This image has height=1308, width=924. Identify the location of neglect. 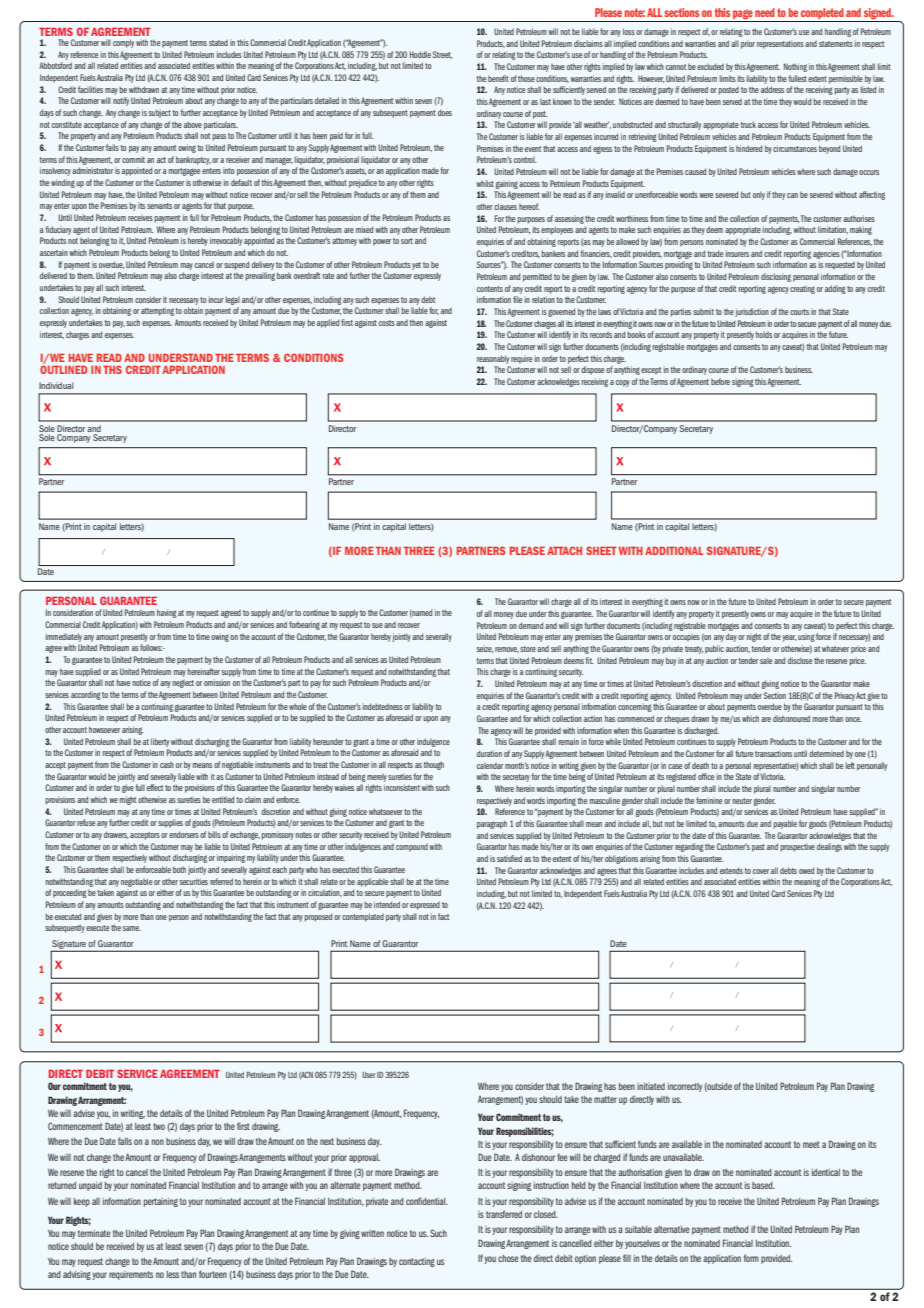
(183, 684).
